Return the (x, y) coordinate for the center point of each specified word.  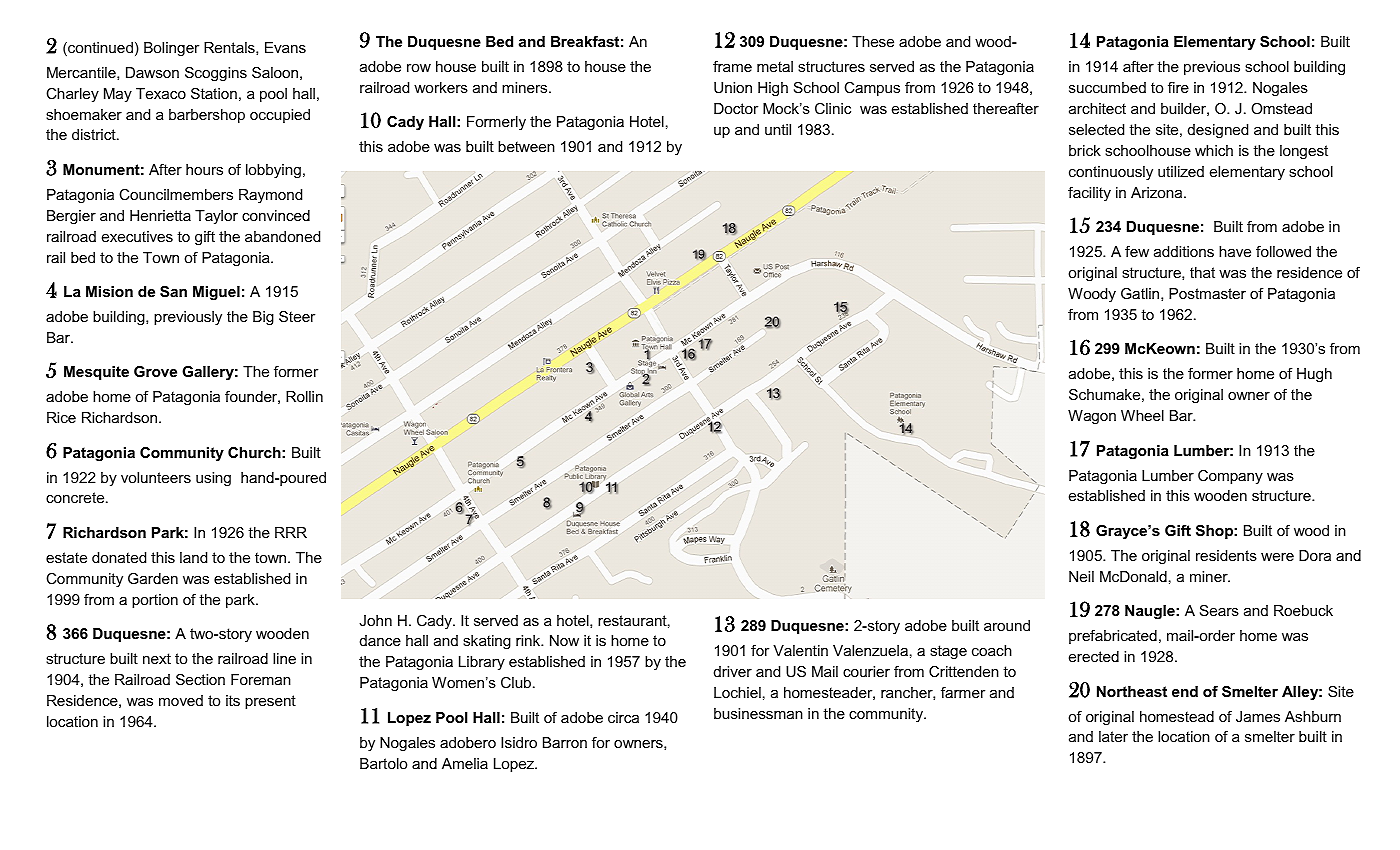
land (193, 557)
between (526, 146)
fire (1178, 87)
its (233, 700)
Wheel (1142, 415)
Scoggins (216, 74)
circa (623, 717)
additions (1184, 251)
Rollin (304, 396)
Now (564, 640)
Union (733, 87)
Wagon (1092, 417)
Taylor (216, 217)
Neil (1081, 576)
